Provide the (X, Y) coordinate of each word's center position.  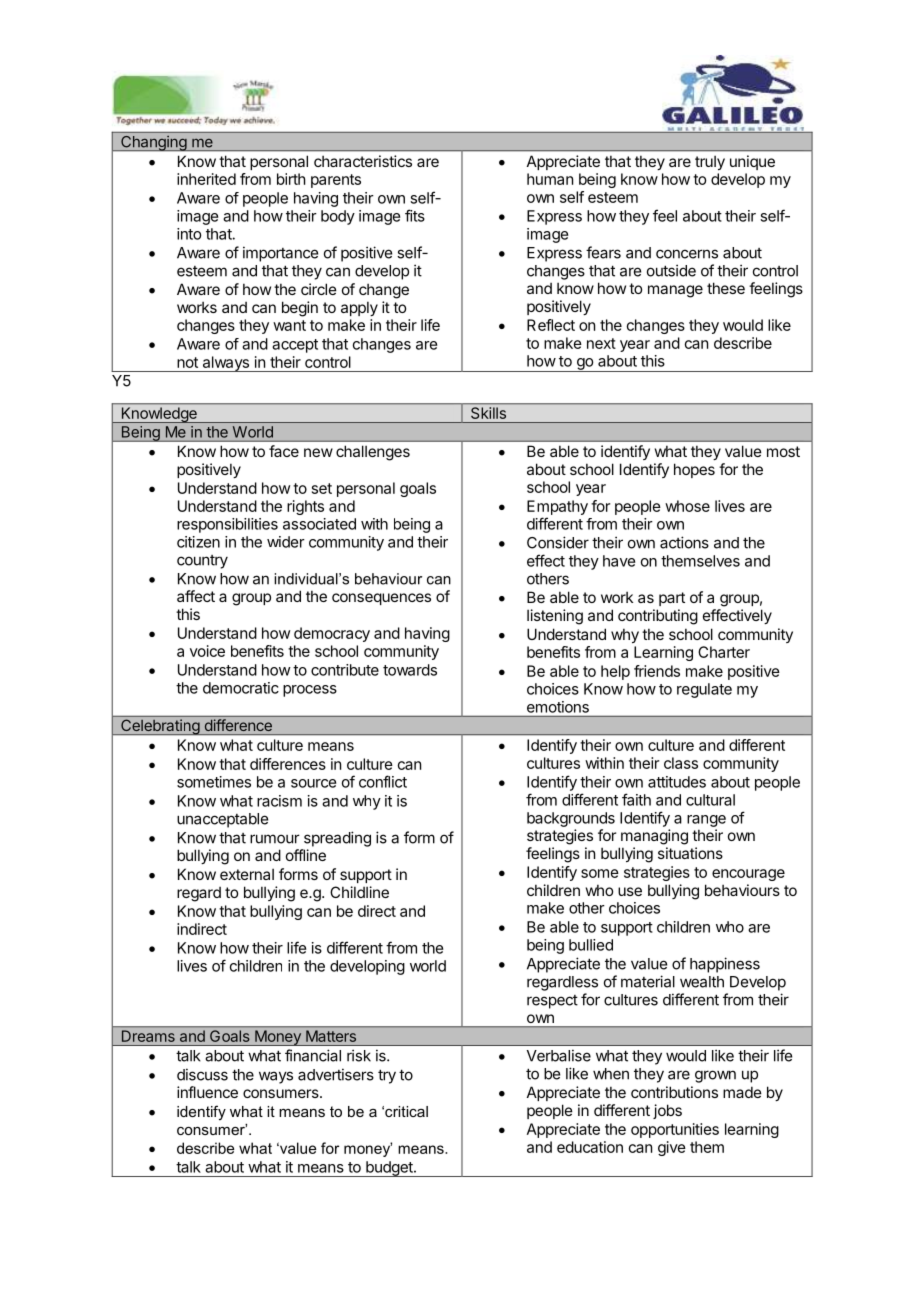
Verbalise (559, 1055)
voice (207, 651)
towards (410, 670)
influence (207, 1092)
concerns (687, 254)
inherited (206, 179)
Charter (724, 652)
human (550, 179)
